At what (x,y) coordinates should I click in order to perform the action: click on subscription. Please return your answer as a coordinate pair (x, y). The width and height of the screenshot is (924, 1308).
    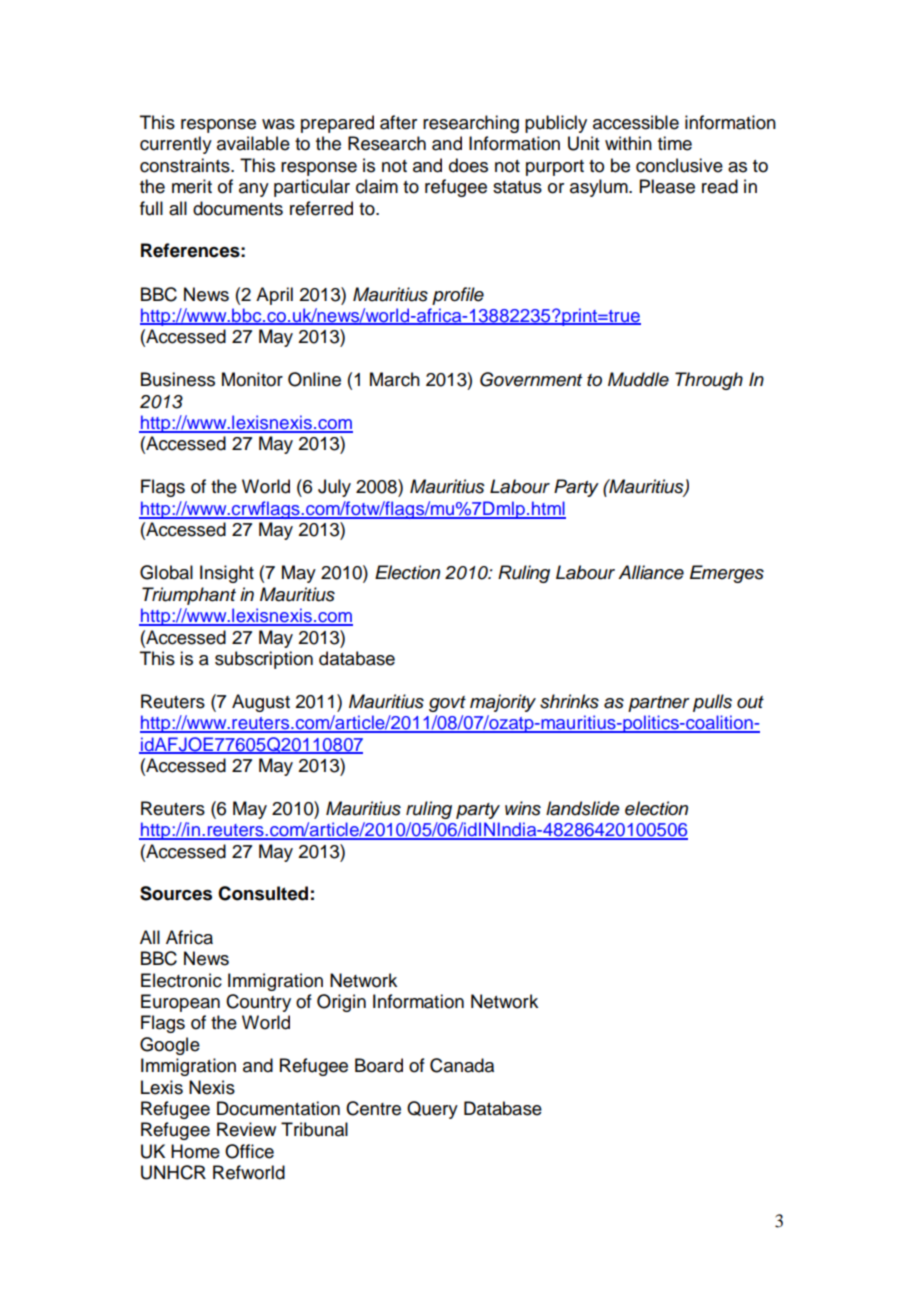
    Looking at the image, I should click on (264, 660).
